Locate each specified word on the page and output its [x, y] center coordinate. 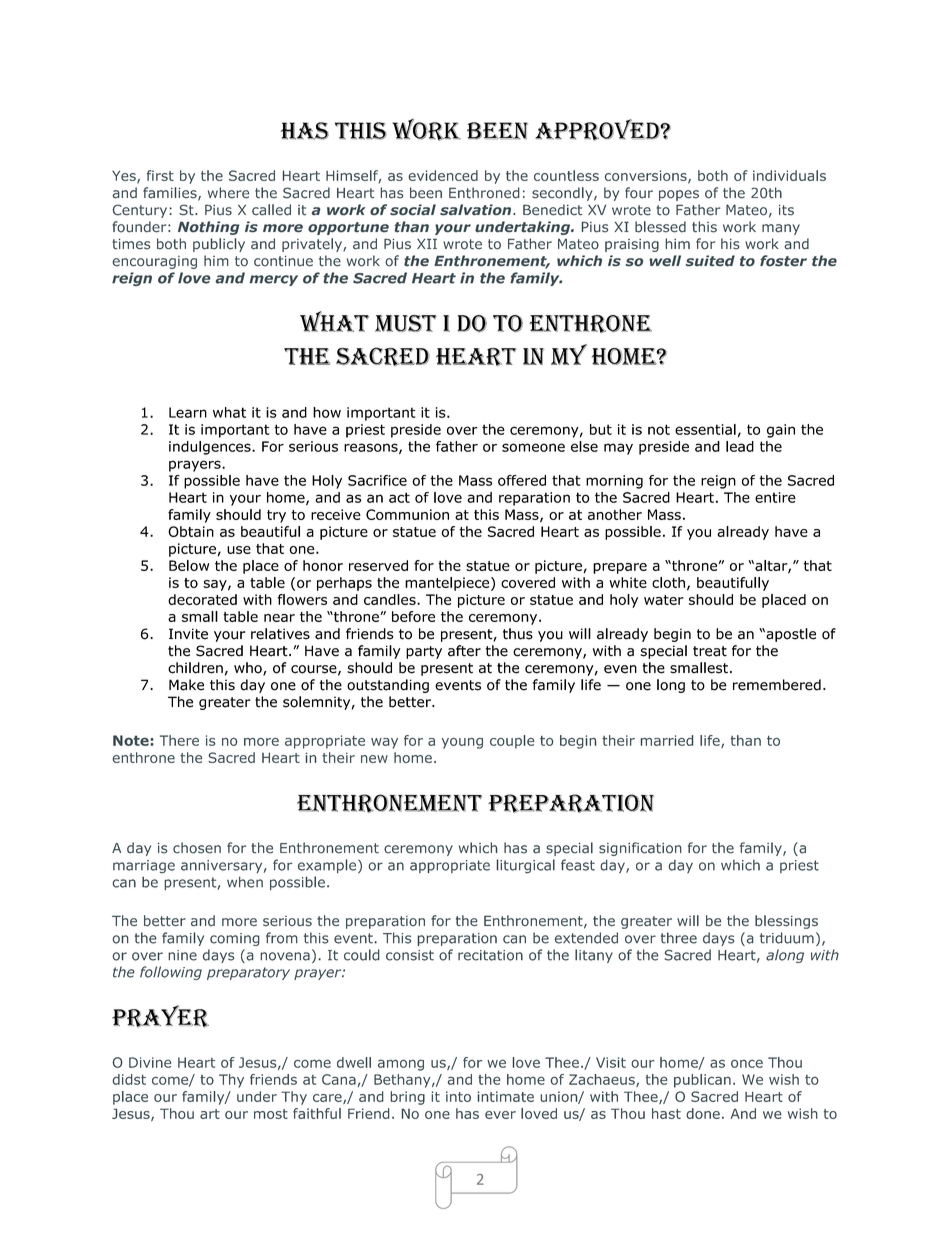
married [667, 740]
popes [679, 195]
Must [406, 323]
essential [705, 429]
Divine [150, 1062]
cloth [668, 582]
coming [235, 939]
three [679, 938]
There [179, 740]
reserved [378, 565]
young [462, 743]
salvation [477, 210]
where [228, 193]
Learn [188, 412]
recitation [490, 955]
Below [189, 565]
